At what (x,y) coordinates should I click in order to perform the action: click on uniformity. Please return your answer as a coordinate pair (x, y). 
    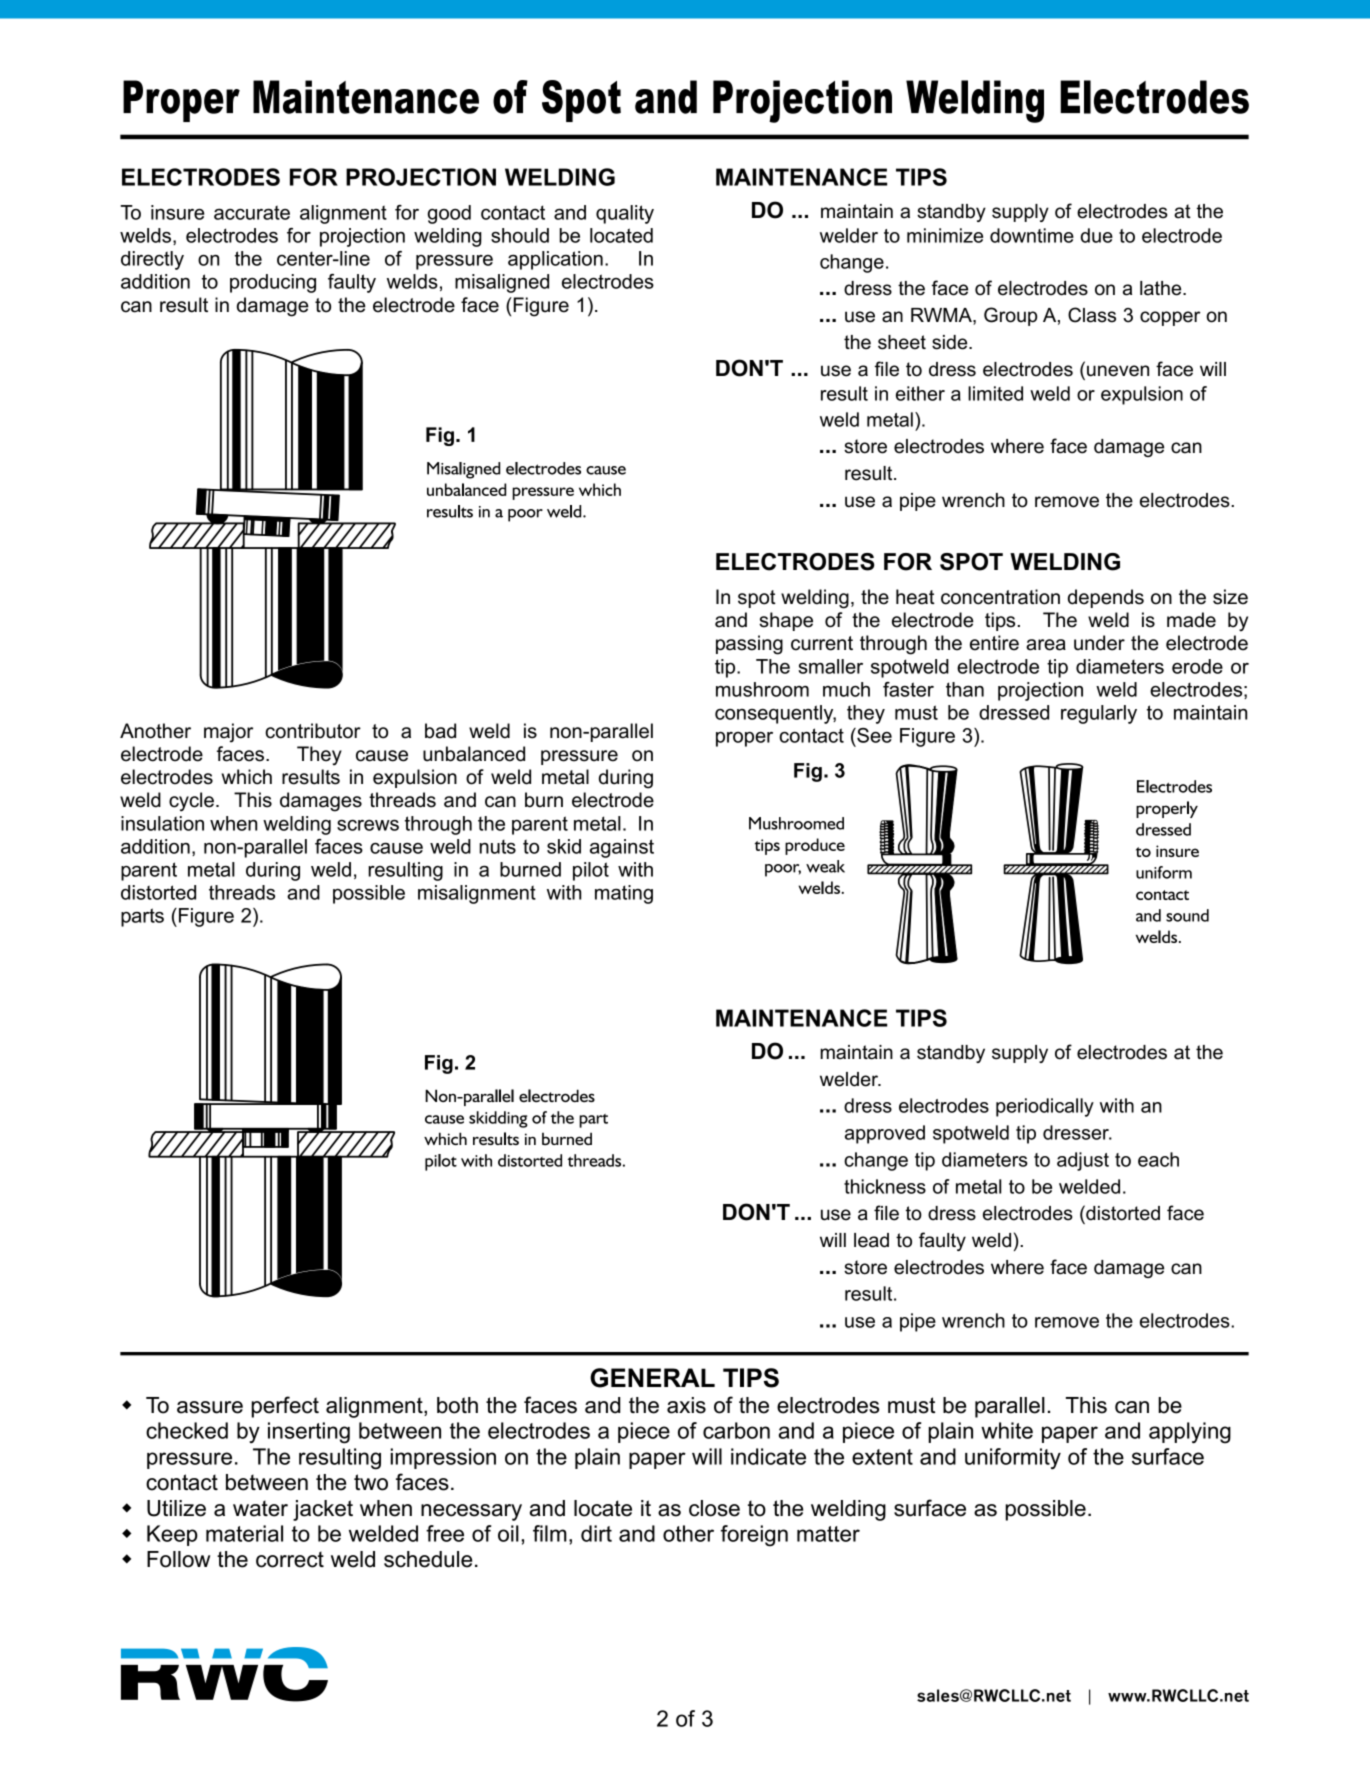
    Looking at the image, I should click on (1013, 1458).
